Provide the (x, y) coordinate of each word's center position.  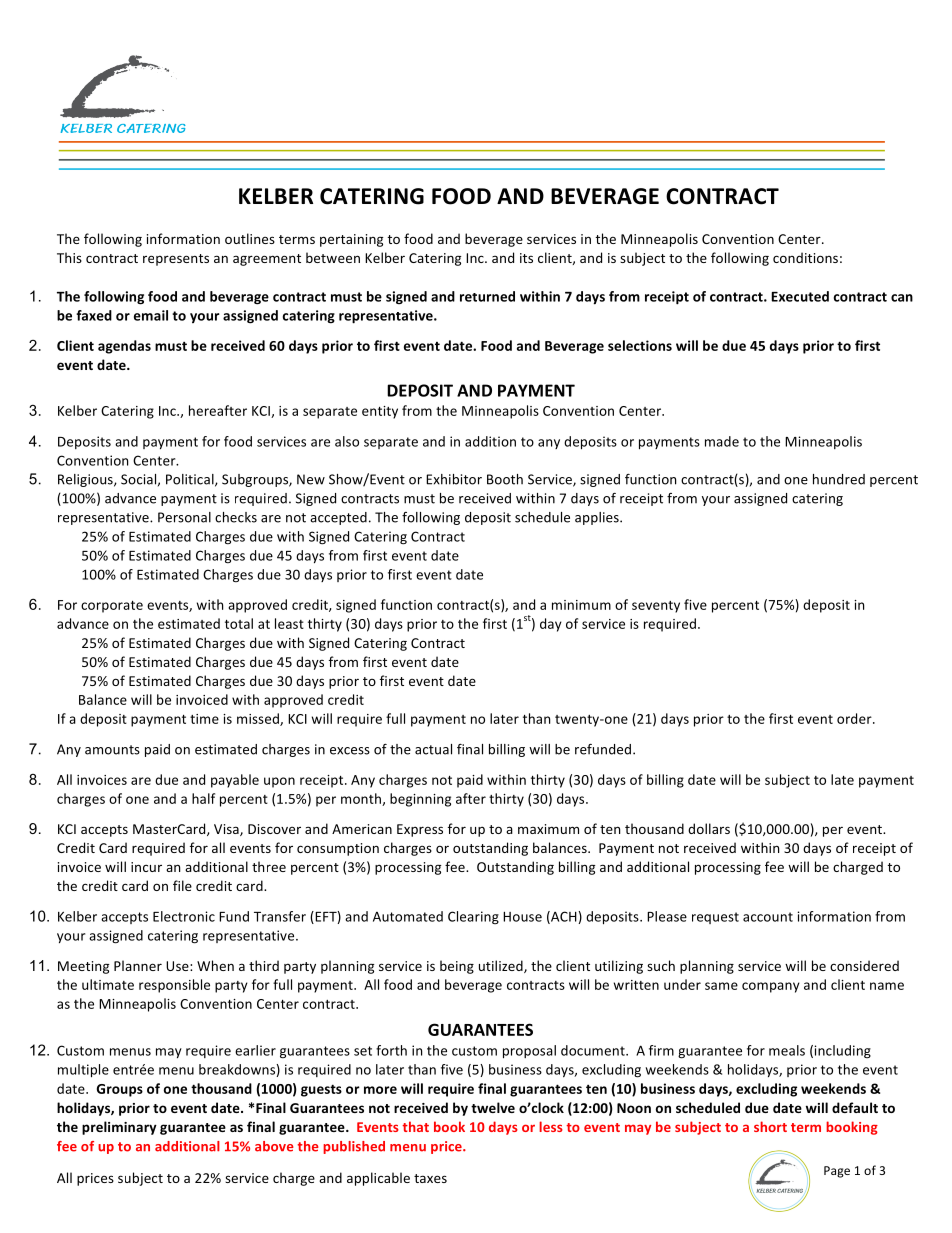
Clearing (473, 917)
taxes (430, 1178)
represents (176, 260)
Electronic (184, 916)
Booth (505, 479)
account (768, 917)
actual (433, 749)
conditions (805, 257)
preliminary (119, 1128)
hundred (839, 479)
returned (487, 296)
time (204, 719)
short (770, 1126)
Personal (184, 517)
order (855, 718)
